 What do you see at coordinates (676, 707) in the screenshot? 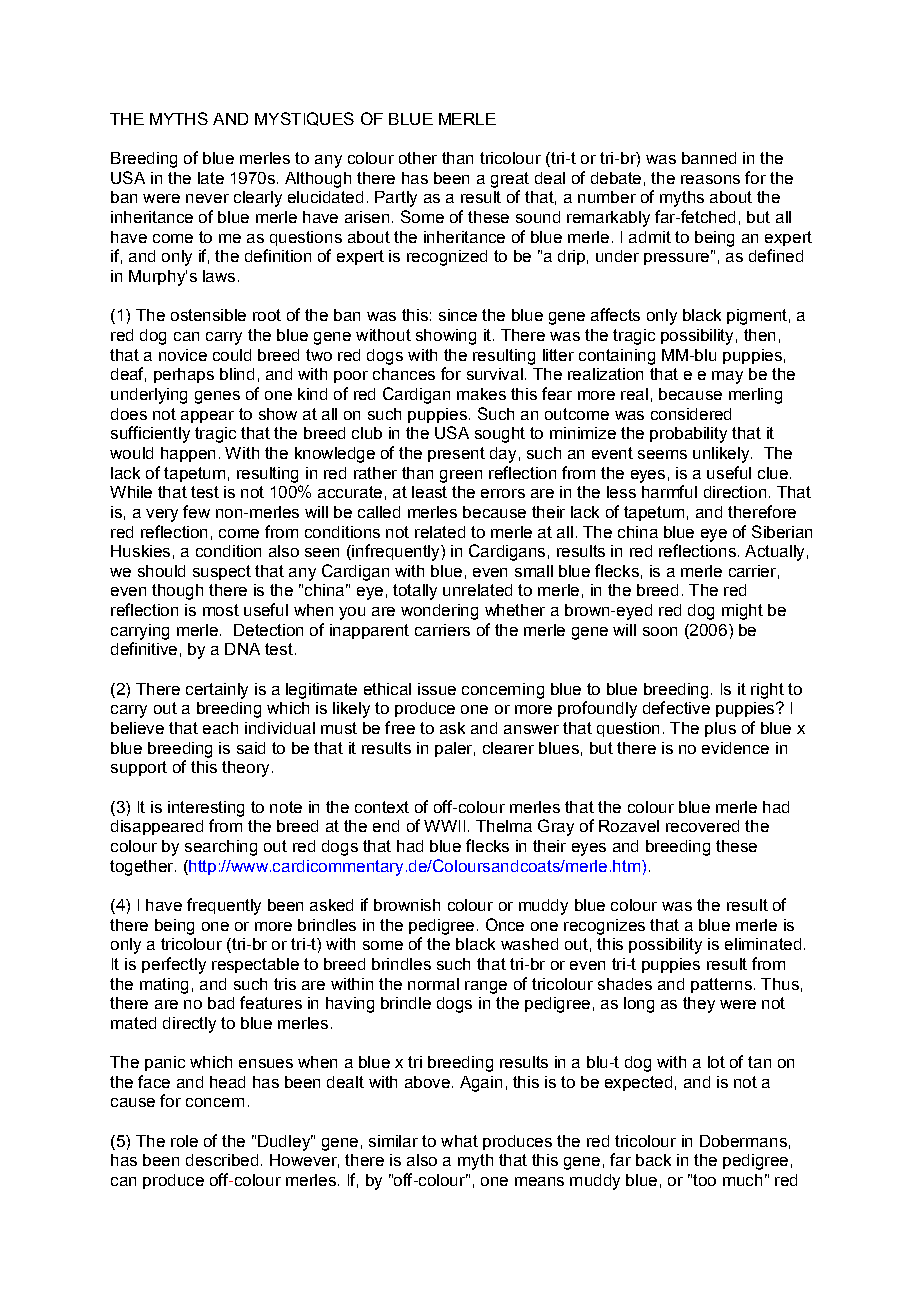
I see `defective` at bounding box center [676, 707].
